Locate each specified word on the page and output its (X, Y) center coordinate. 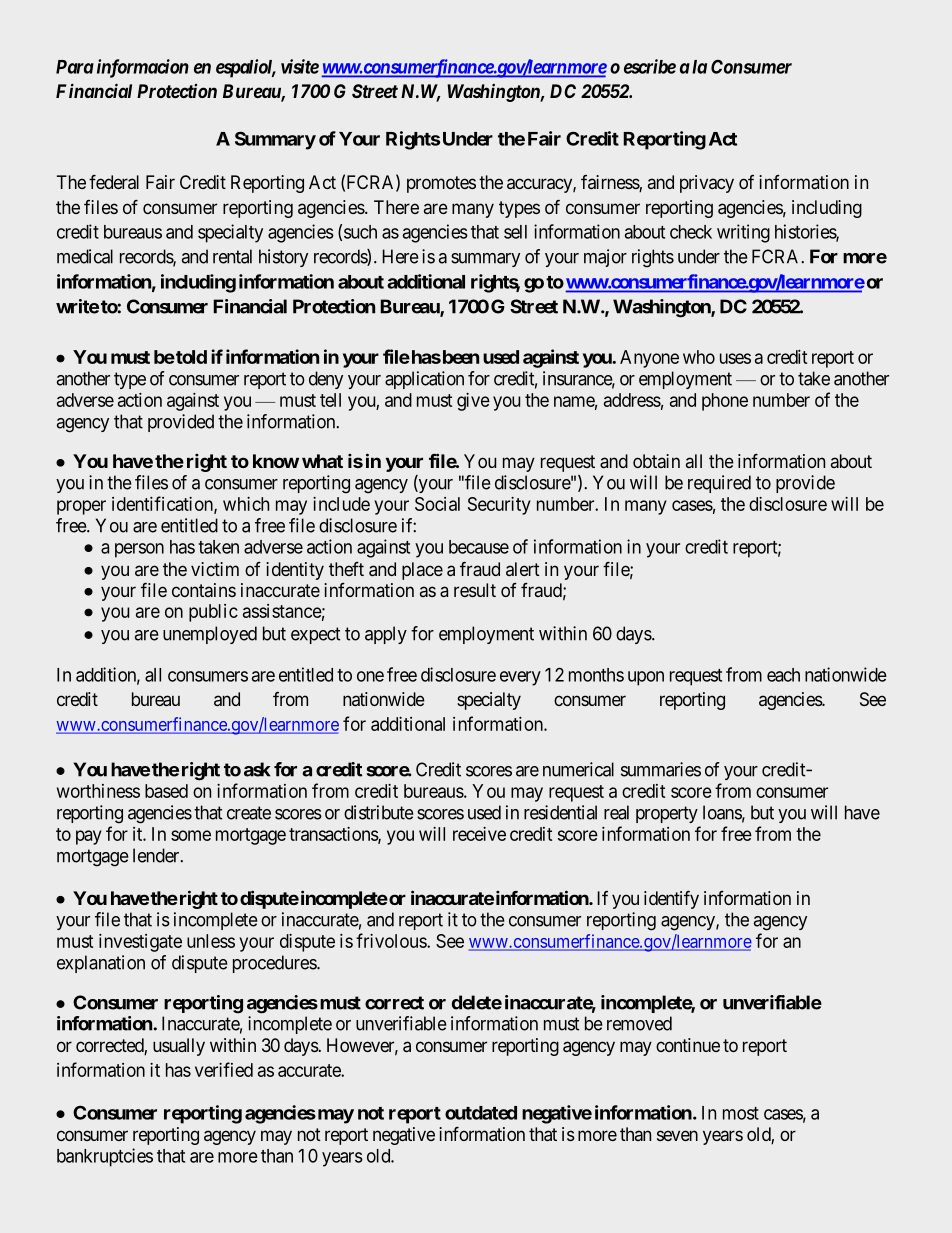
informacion (143, 68)
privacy (707, 184)
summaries (661, 769)
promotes (441, 184)
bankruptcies (105, 1157)
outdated (481, 1113)
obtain (656, 461)
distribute (379, 812)
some (191, 835)
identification (163, 504)
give (473, 402)
